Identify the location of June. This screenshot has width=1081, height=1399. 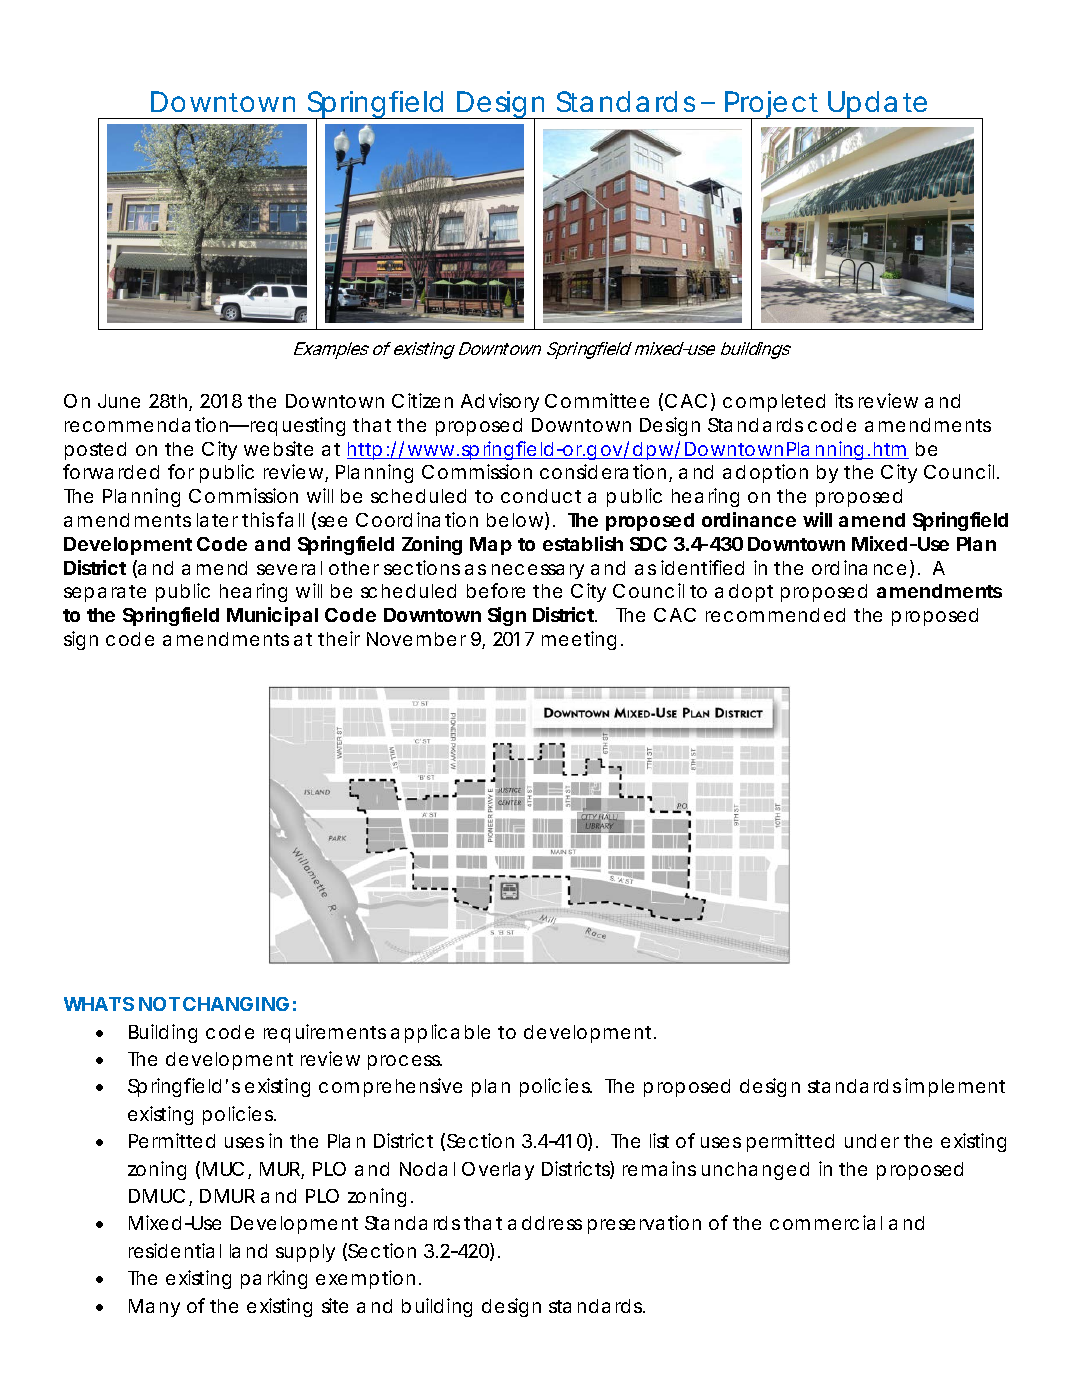
(119, 401).
